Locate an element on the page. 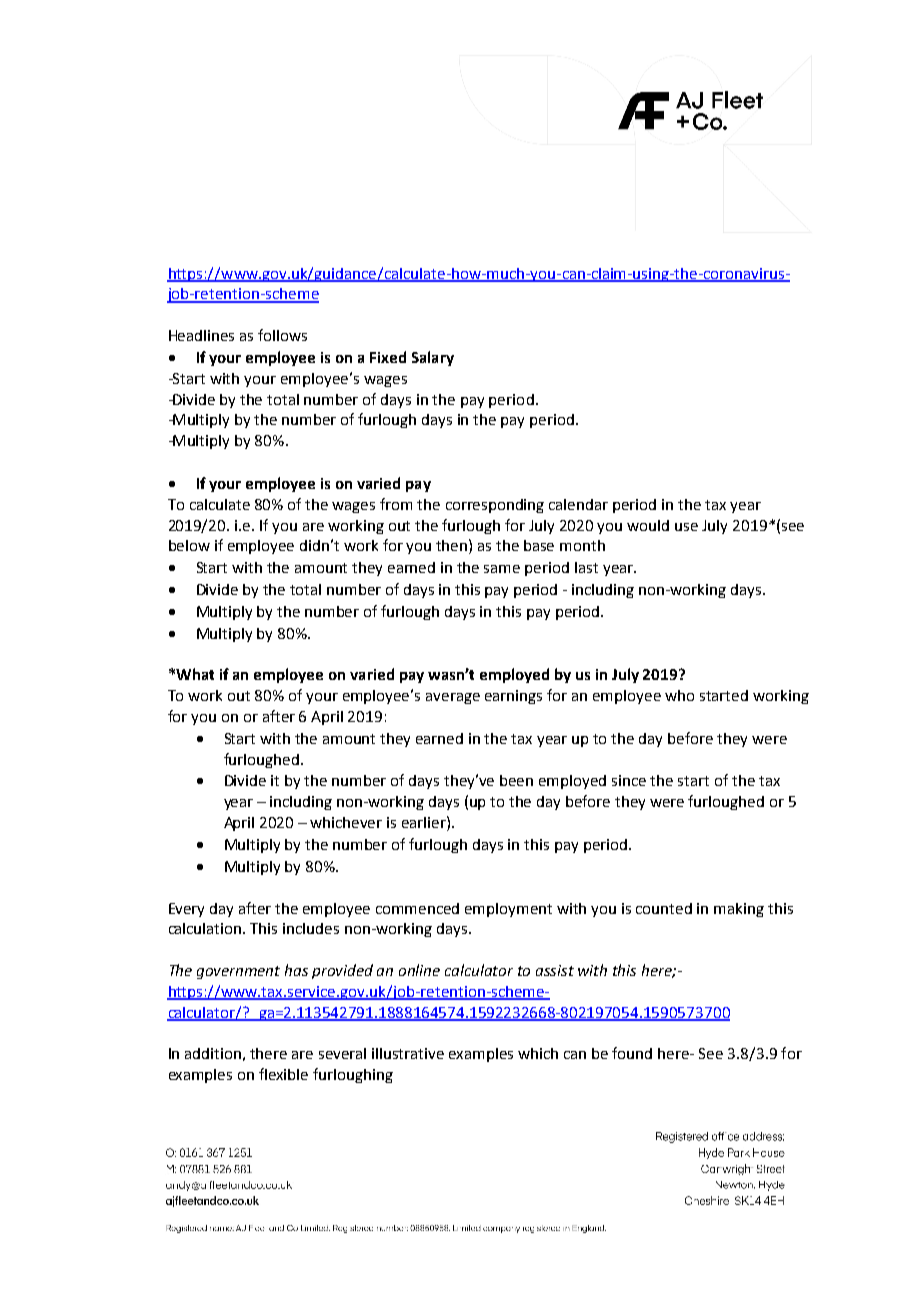  counted is located at coordinates (664, 908).
